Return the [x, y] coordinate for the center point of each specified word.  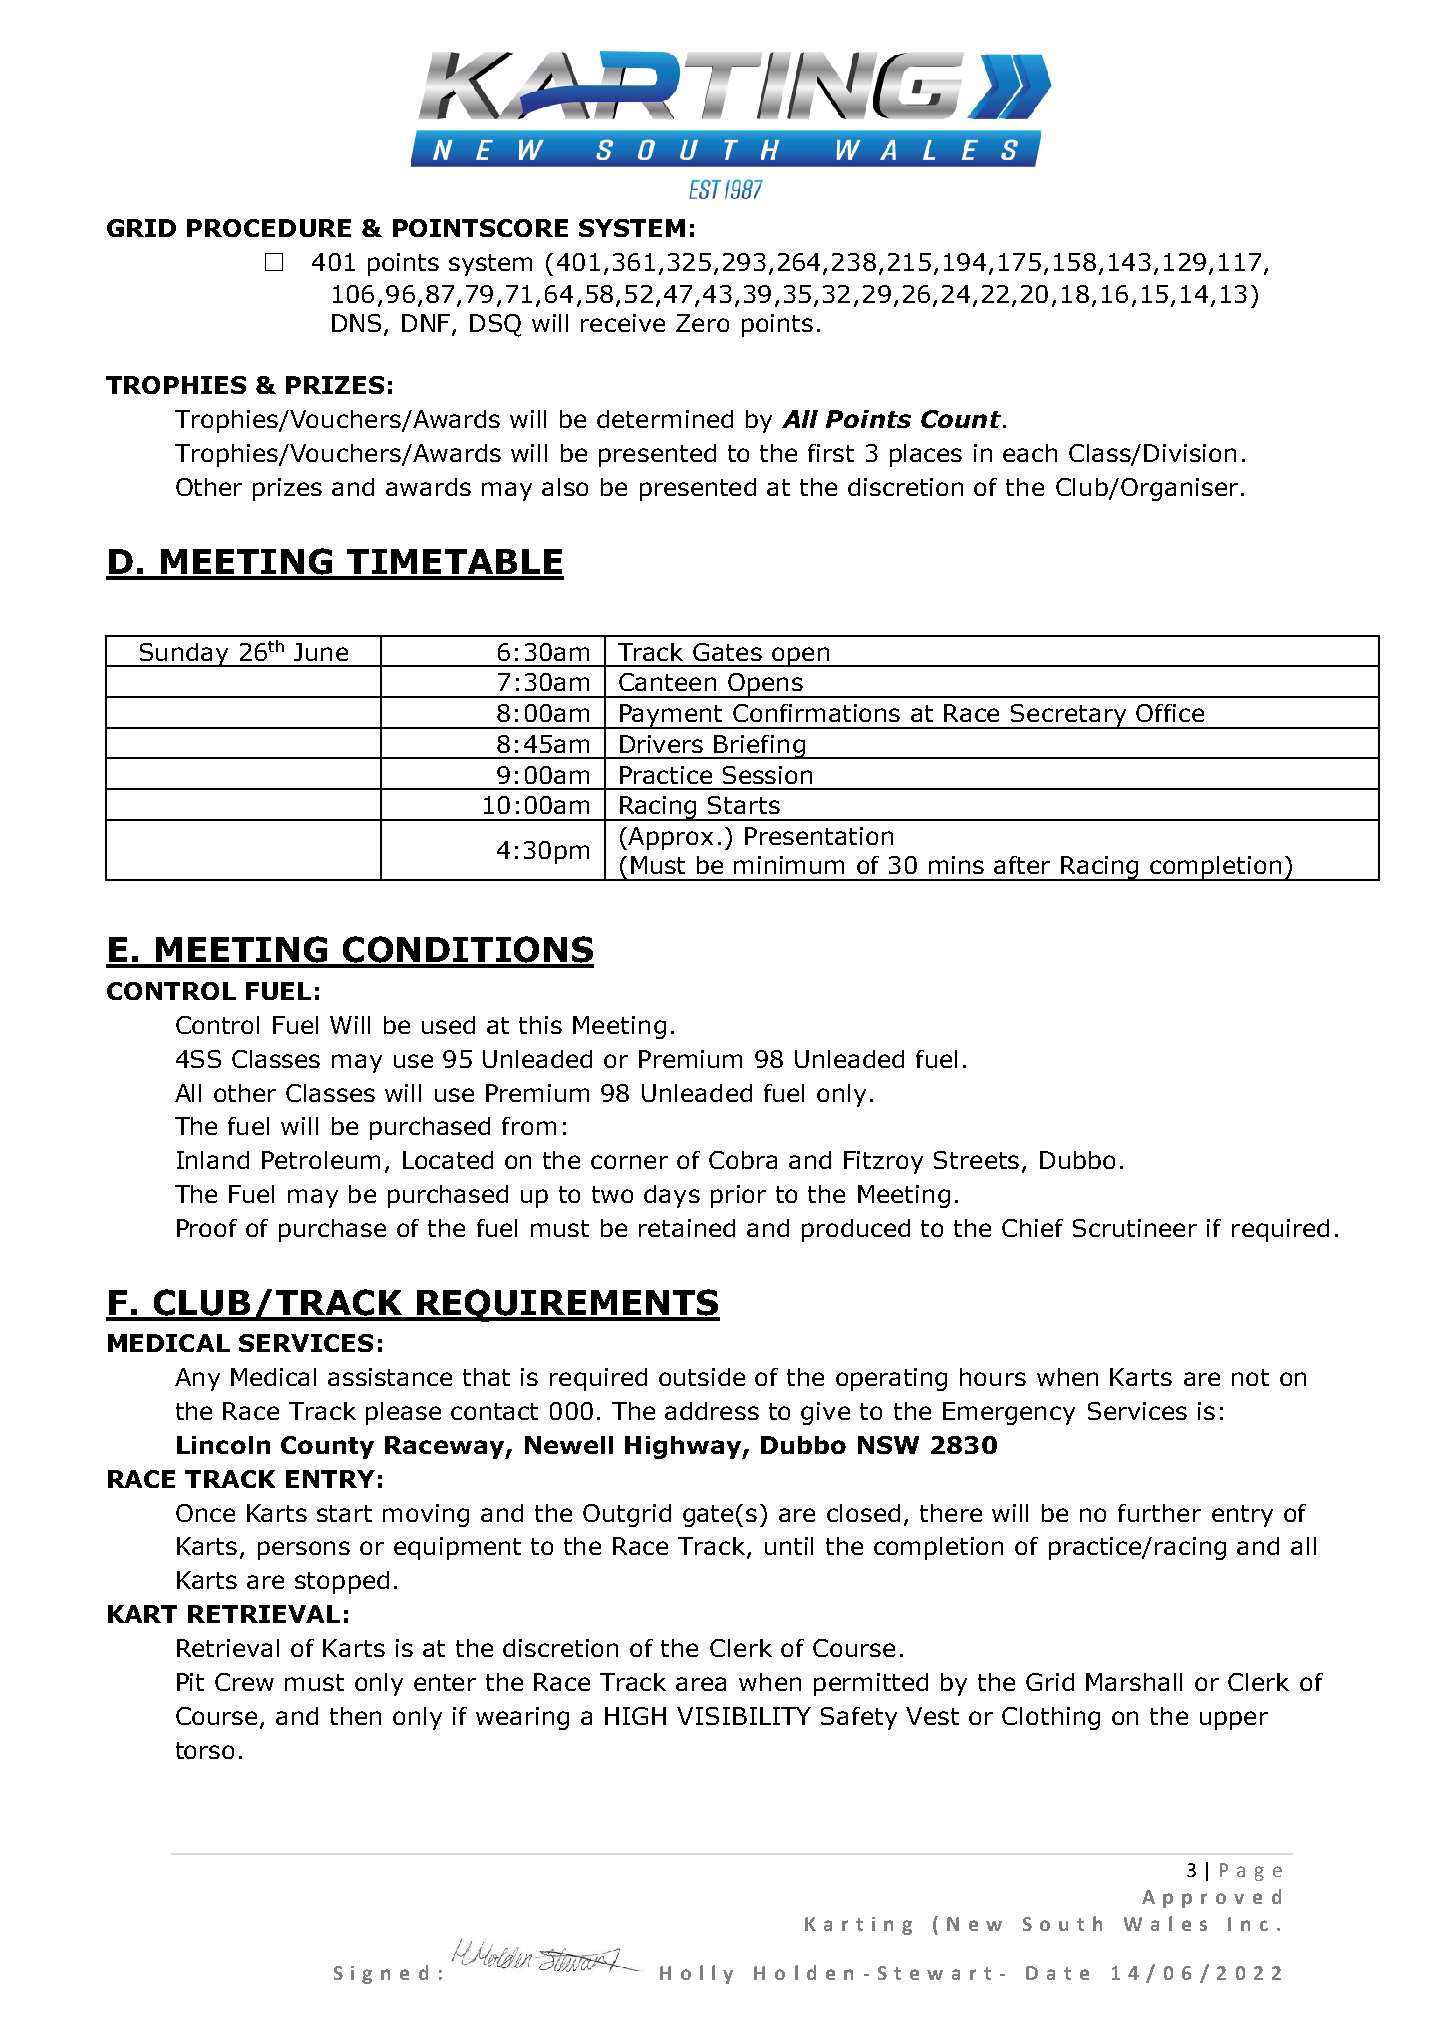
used [448, 1025]
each [1030, 453]
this [540, 1025]
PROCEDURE [269, 228]
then [355, 1716]
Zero [702, 323]
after [1022, 865]
